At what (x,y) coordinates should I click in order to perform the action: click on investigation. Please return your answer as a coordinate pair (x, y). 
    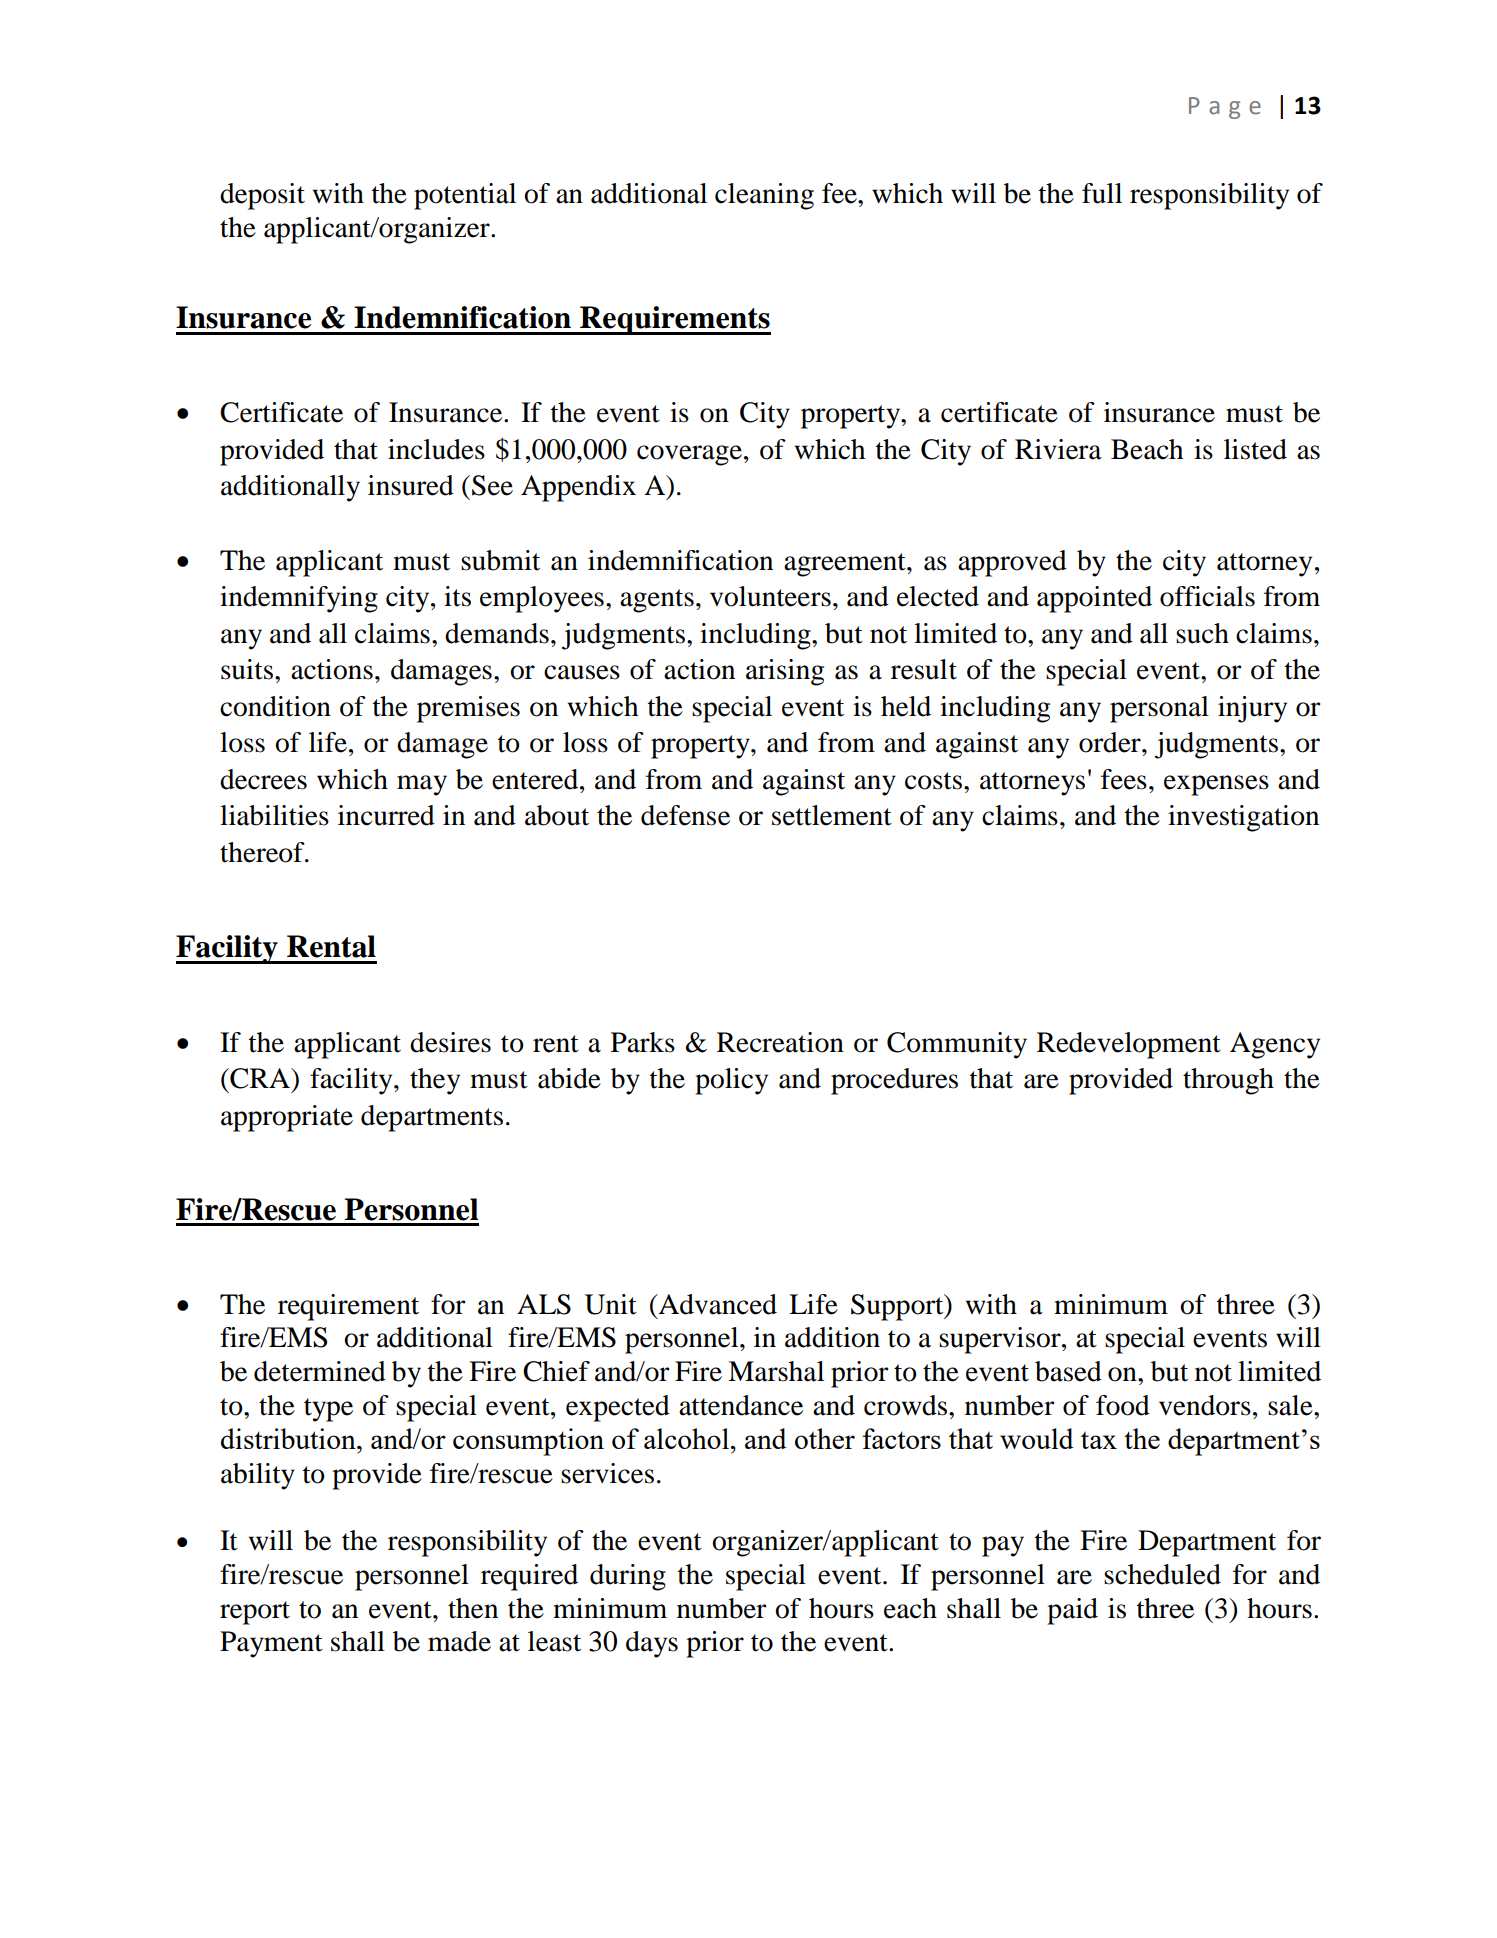
    Looking at the image, I should click on (1243, 818).
